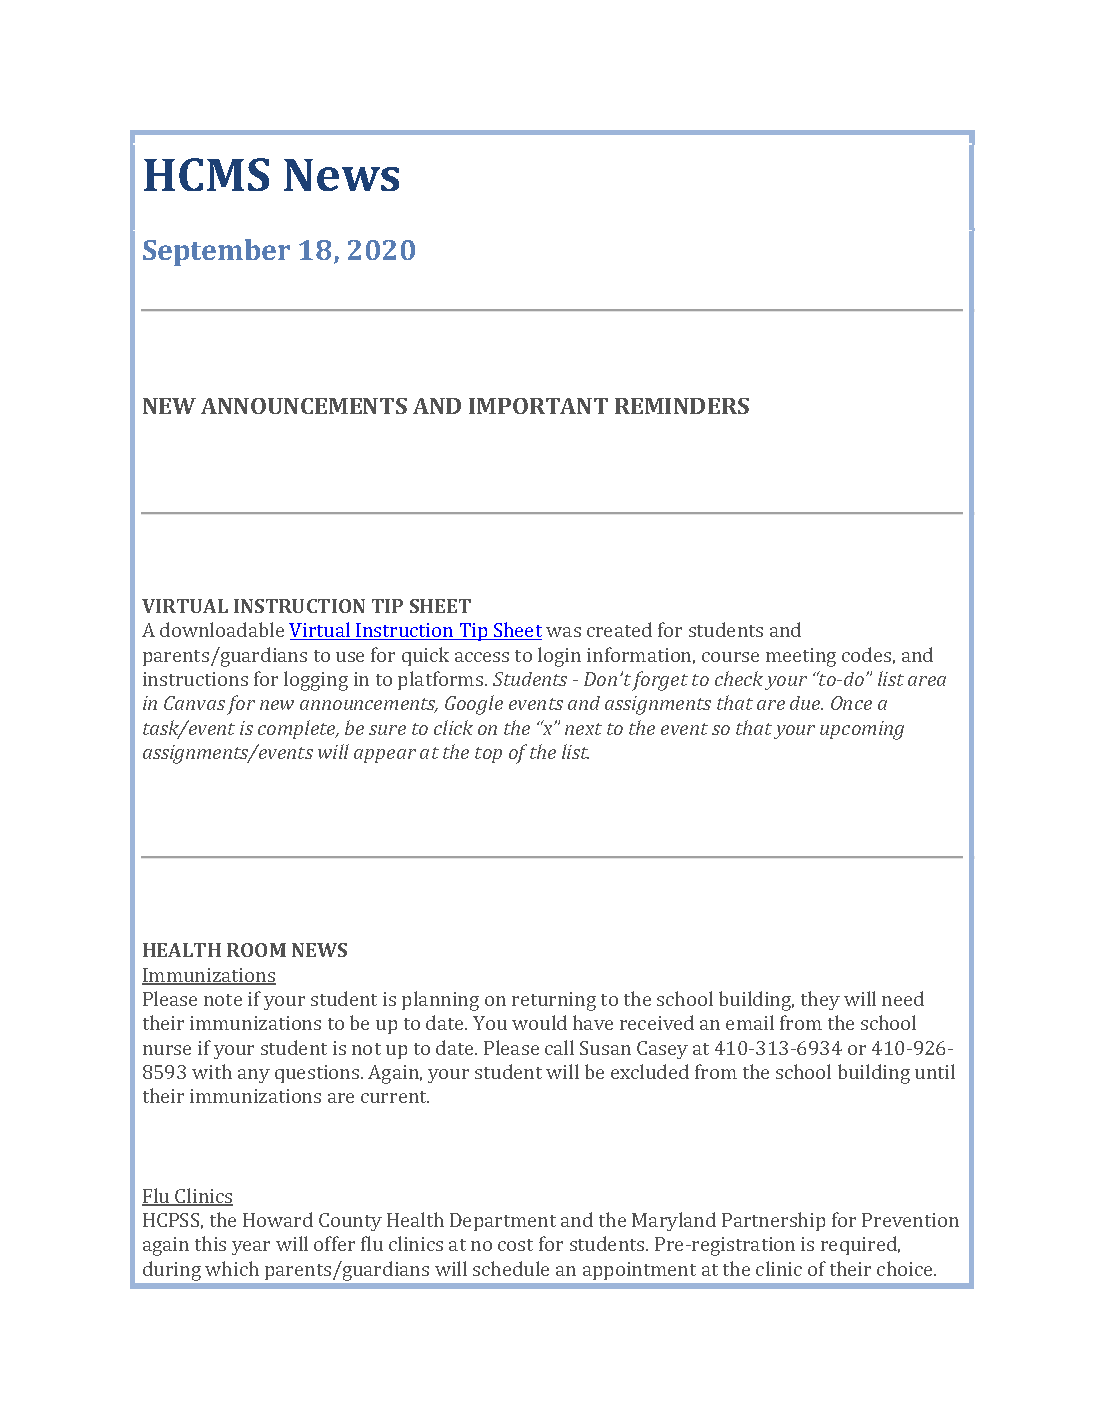 The image size is (1104, 1428). I want to click on REMINDERS, so click(682, 406).
